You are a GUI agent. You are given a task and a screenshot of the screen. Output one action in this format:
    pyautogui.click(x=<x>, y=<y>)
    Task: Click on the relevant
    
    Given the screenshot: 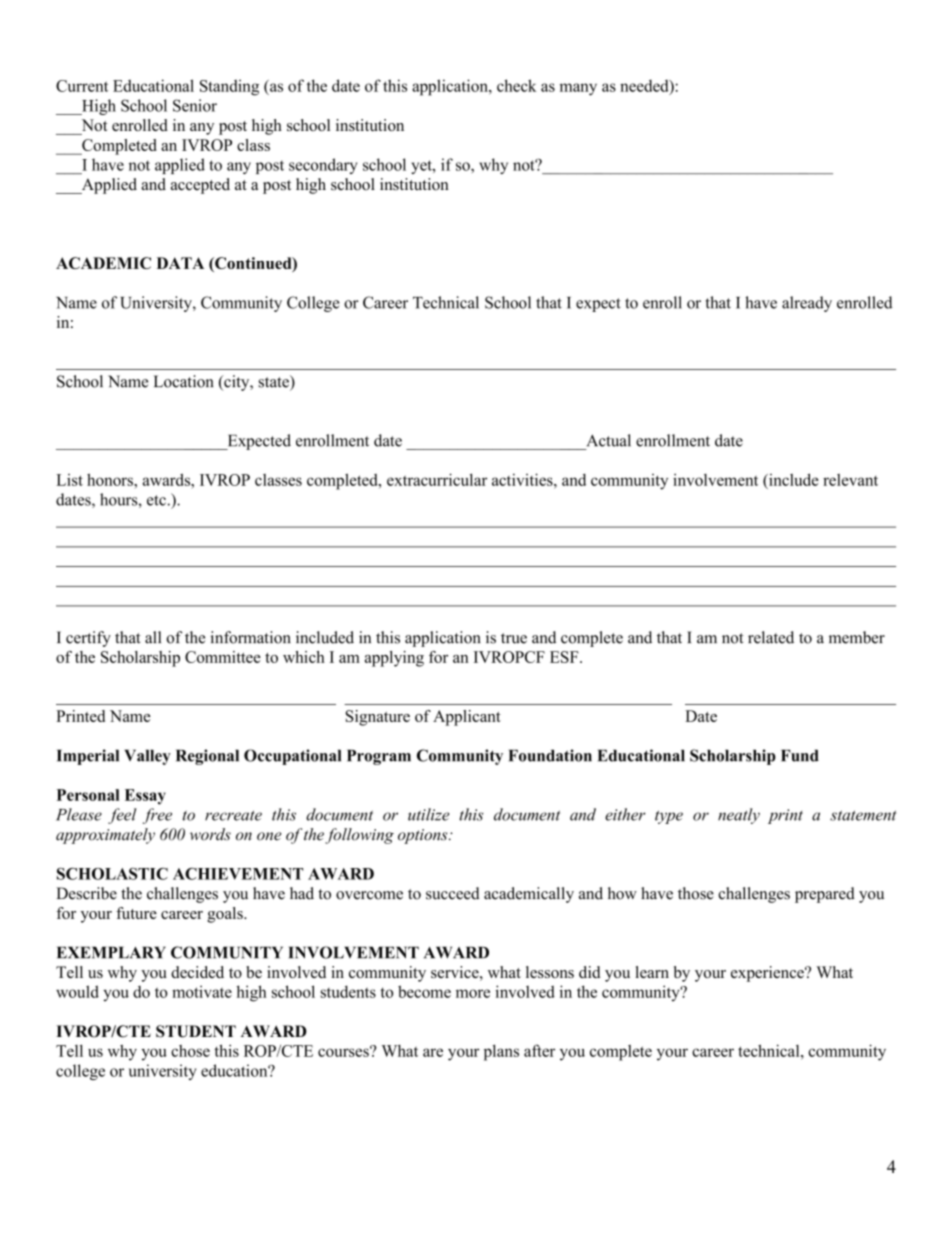 What is the action you would take?
    pyautogui.click(x=850, y=480)
